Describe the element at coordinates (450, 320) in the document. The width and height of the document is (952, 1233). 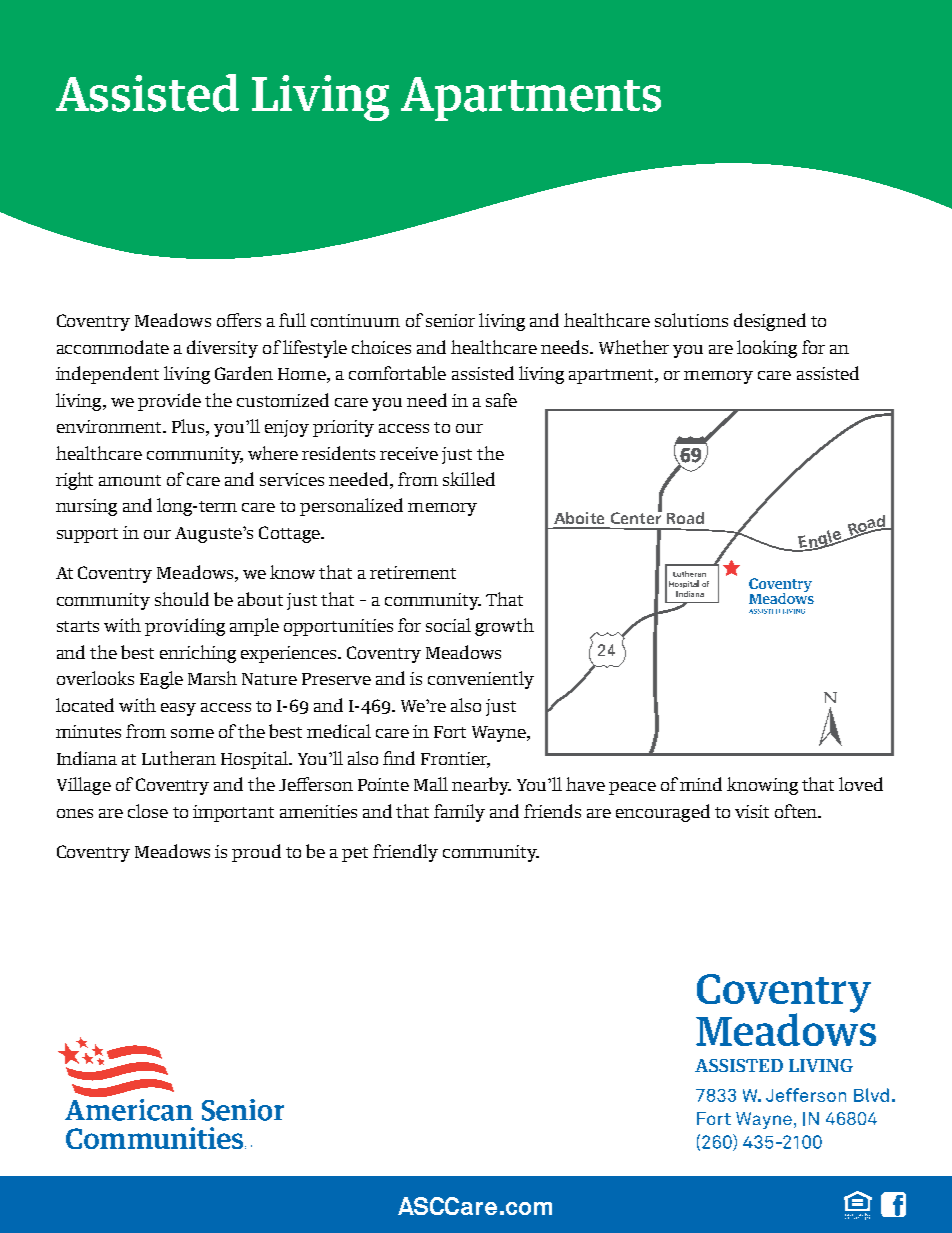
I see `senior` at that location.
